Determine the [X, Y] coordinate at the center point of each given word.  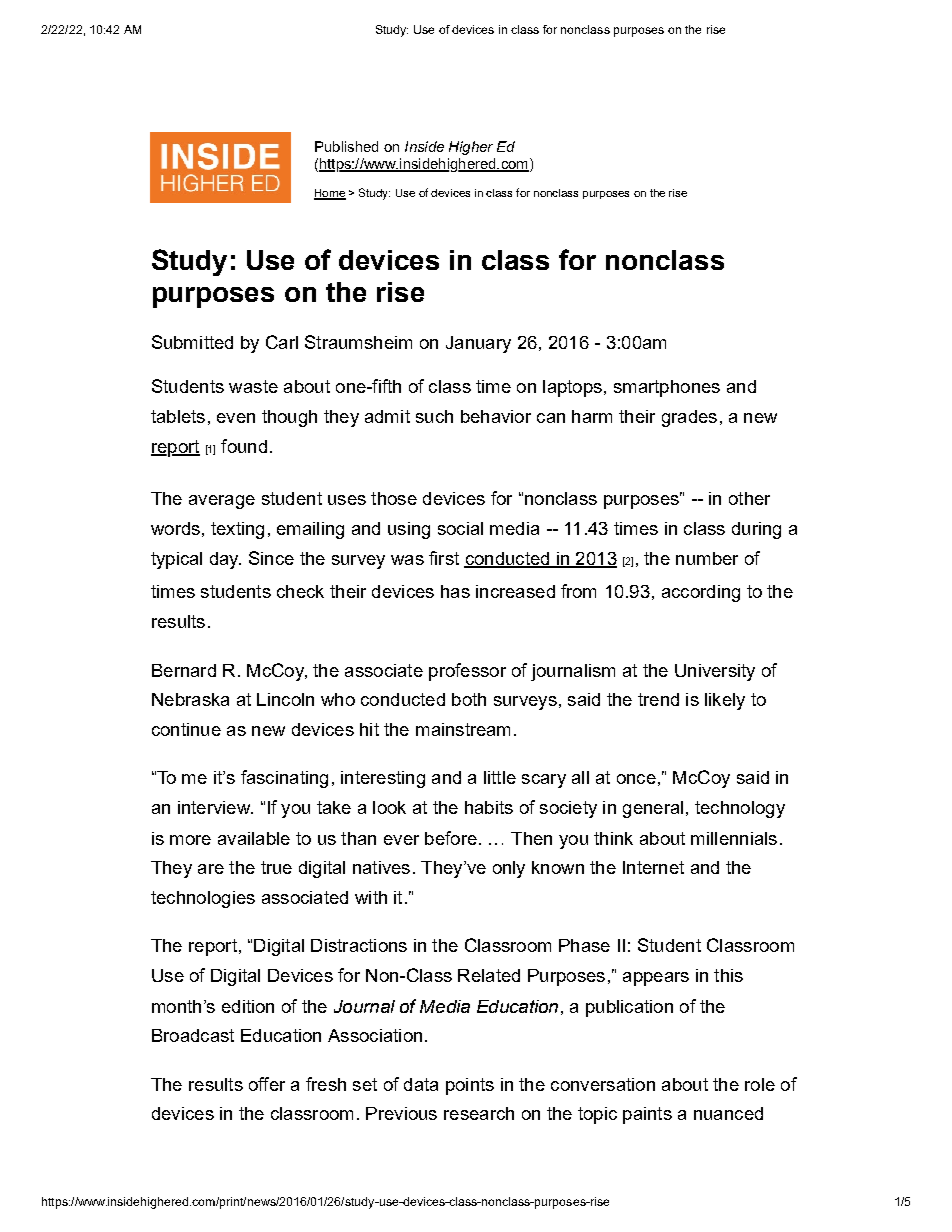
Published [346, 146]
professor [467, 672]
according [701, 593]
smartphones [667, 388]
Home [330, 194]
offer [267, 1084]
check [300, 591]
